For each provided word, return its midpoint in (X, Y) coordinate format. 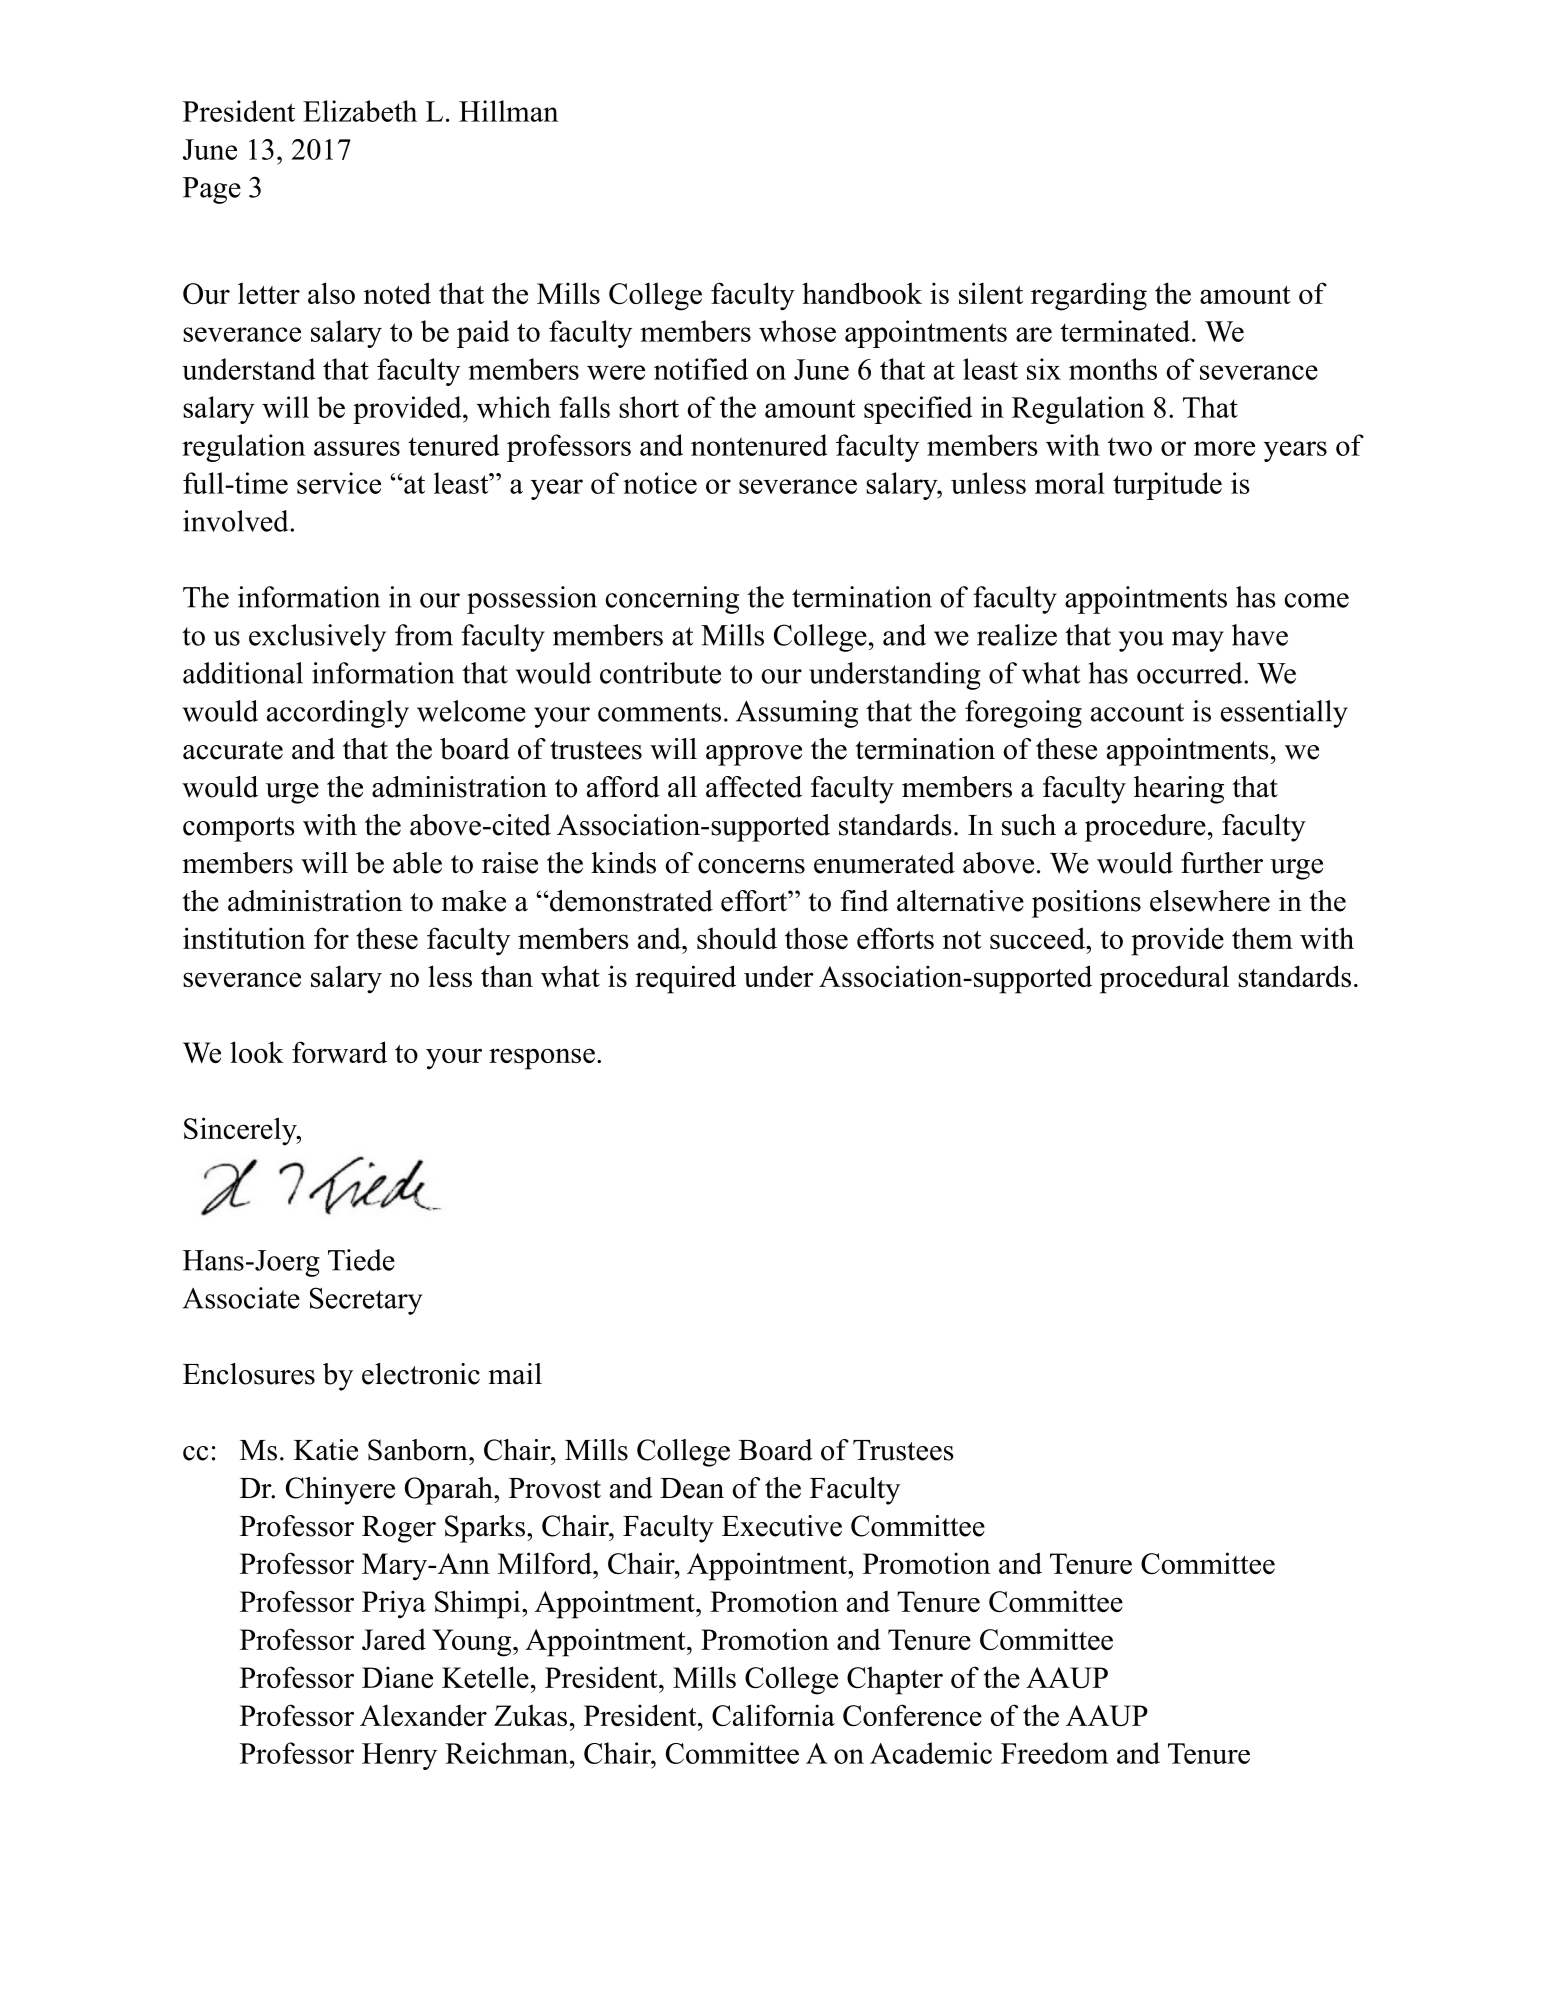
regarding (1089, 296)
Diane (397, 1677)
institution (244, 938)
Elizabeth (360, 111)
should (737, 938)
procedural (1164, 979)
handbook (862, 293)
